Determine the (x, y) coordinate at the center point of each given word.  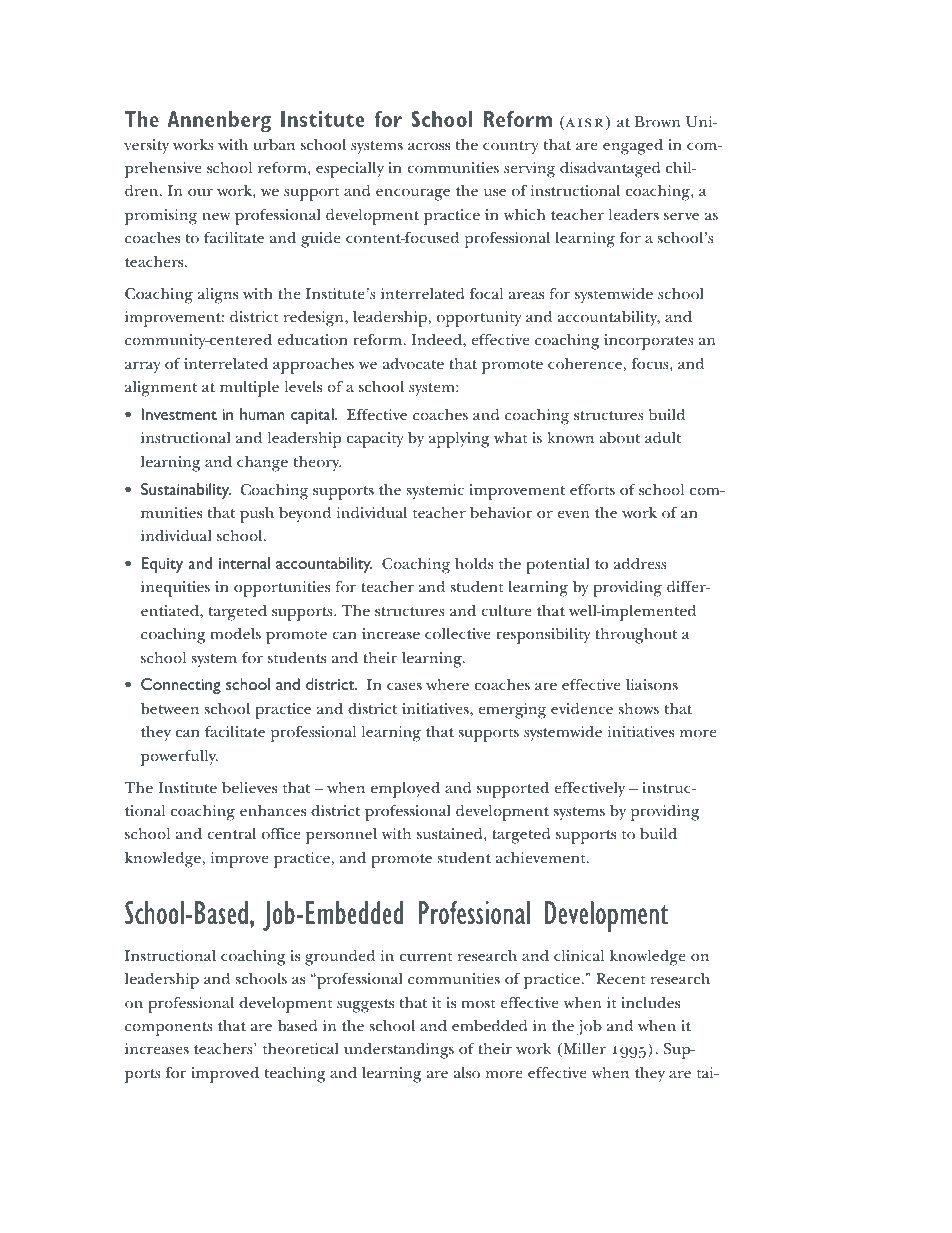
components (169, 1029)
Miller (583, 1050)
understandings (399, 1051)
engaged (633, 147)
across (429, 146)
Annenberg (219, 122)
